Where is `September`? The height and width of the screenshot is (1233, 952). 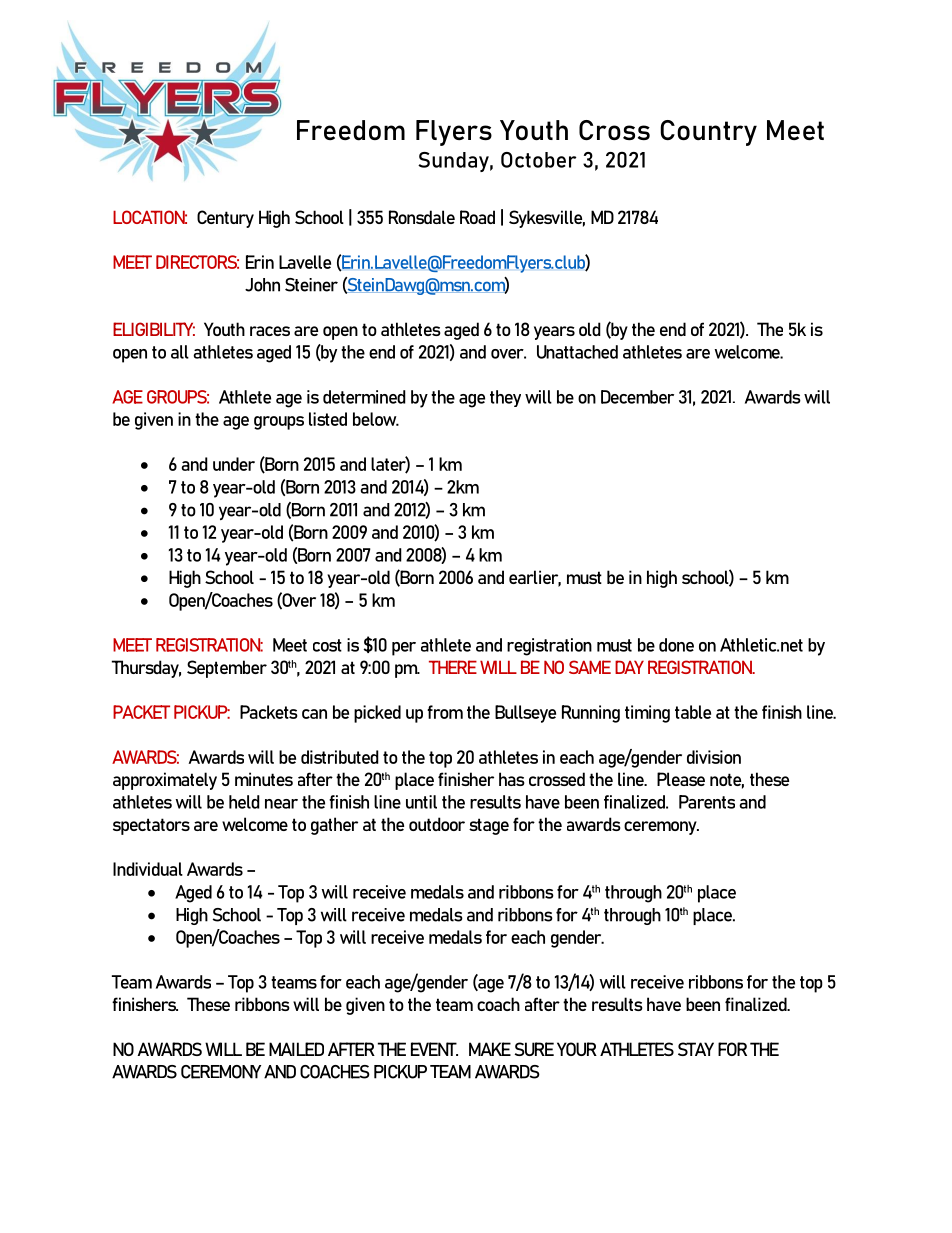 September is located at coordinates (227, 669).
